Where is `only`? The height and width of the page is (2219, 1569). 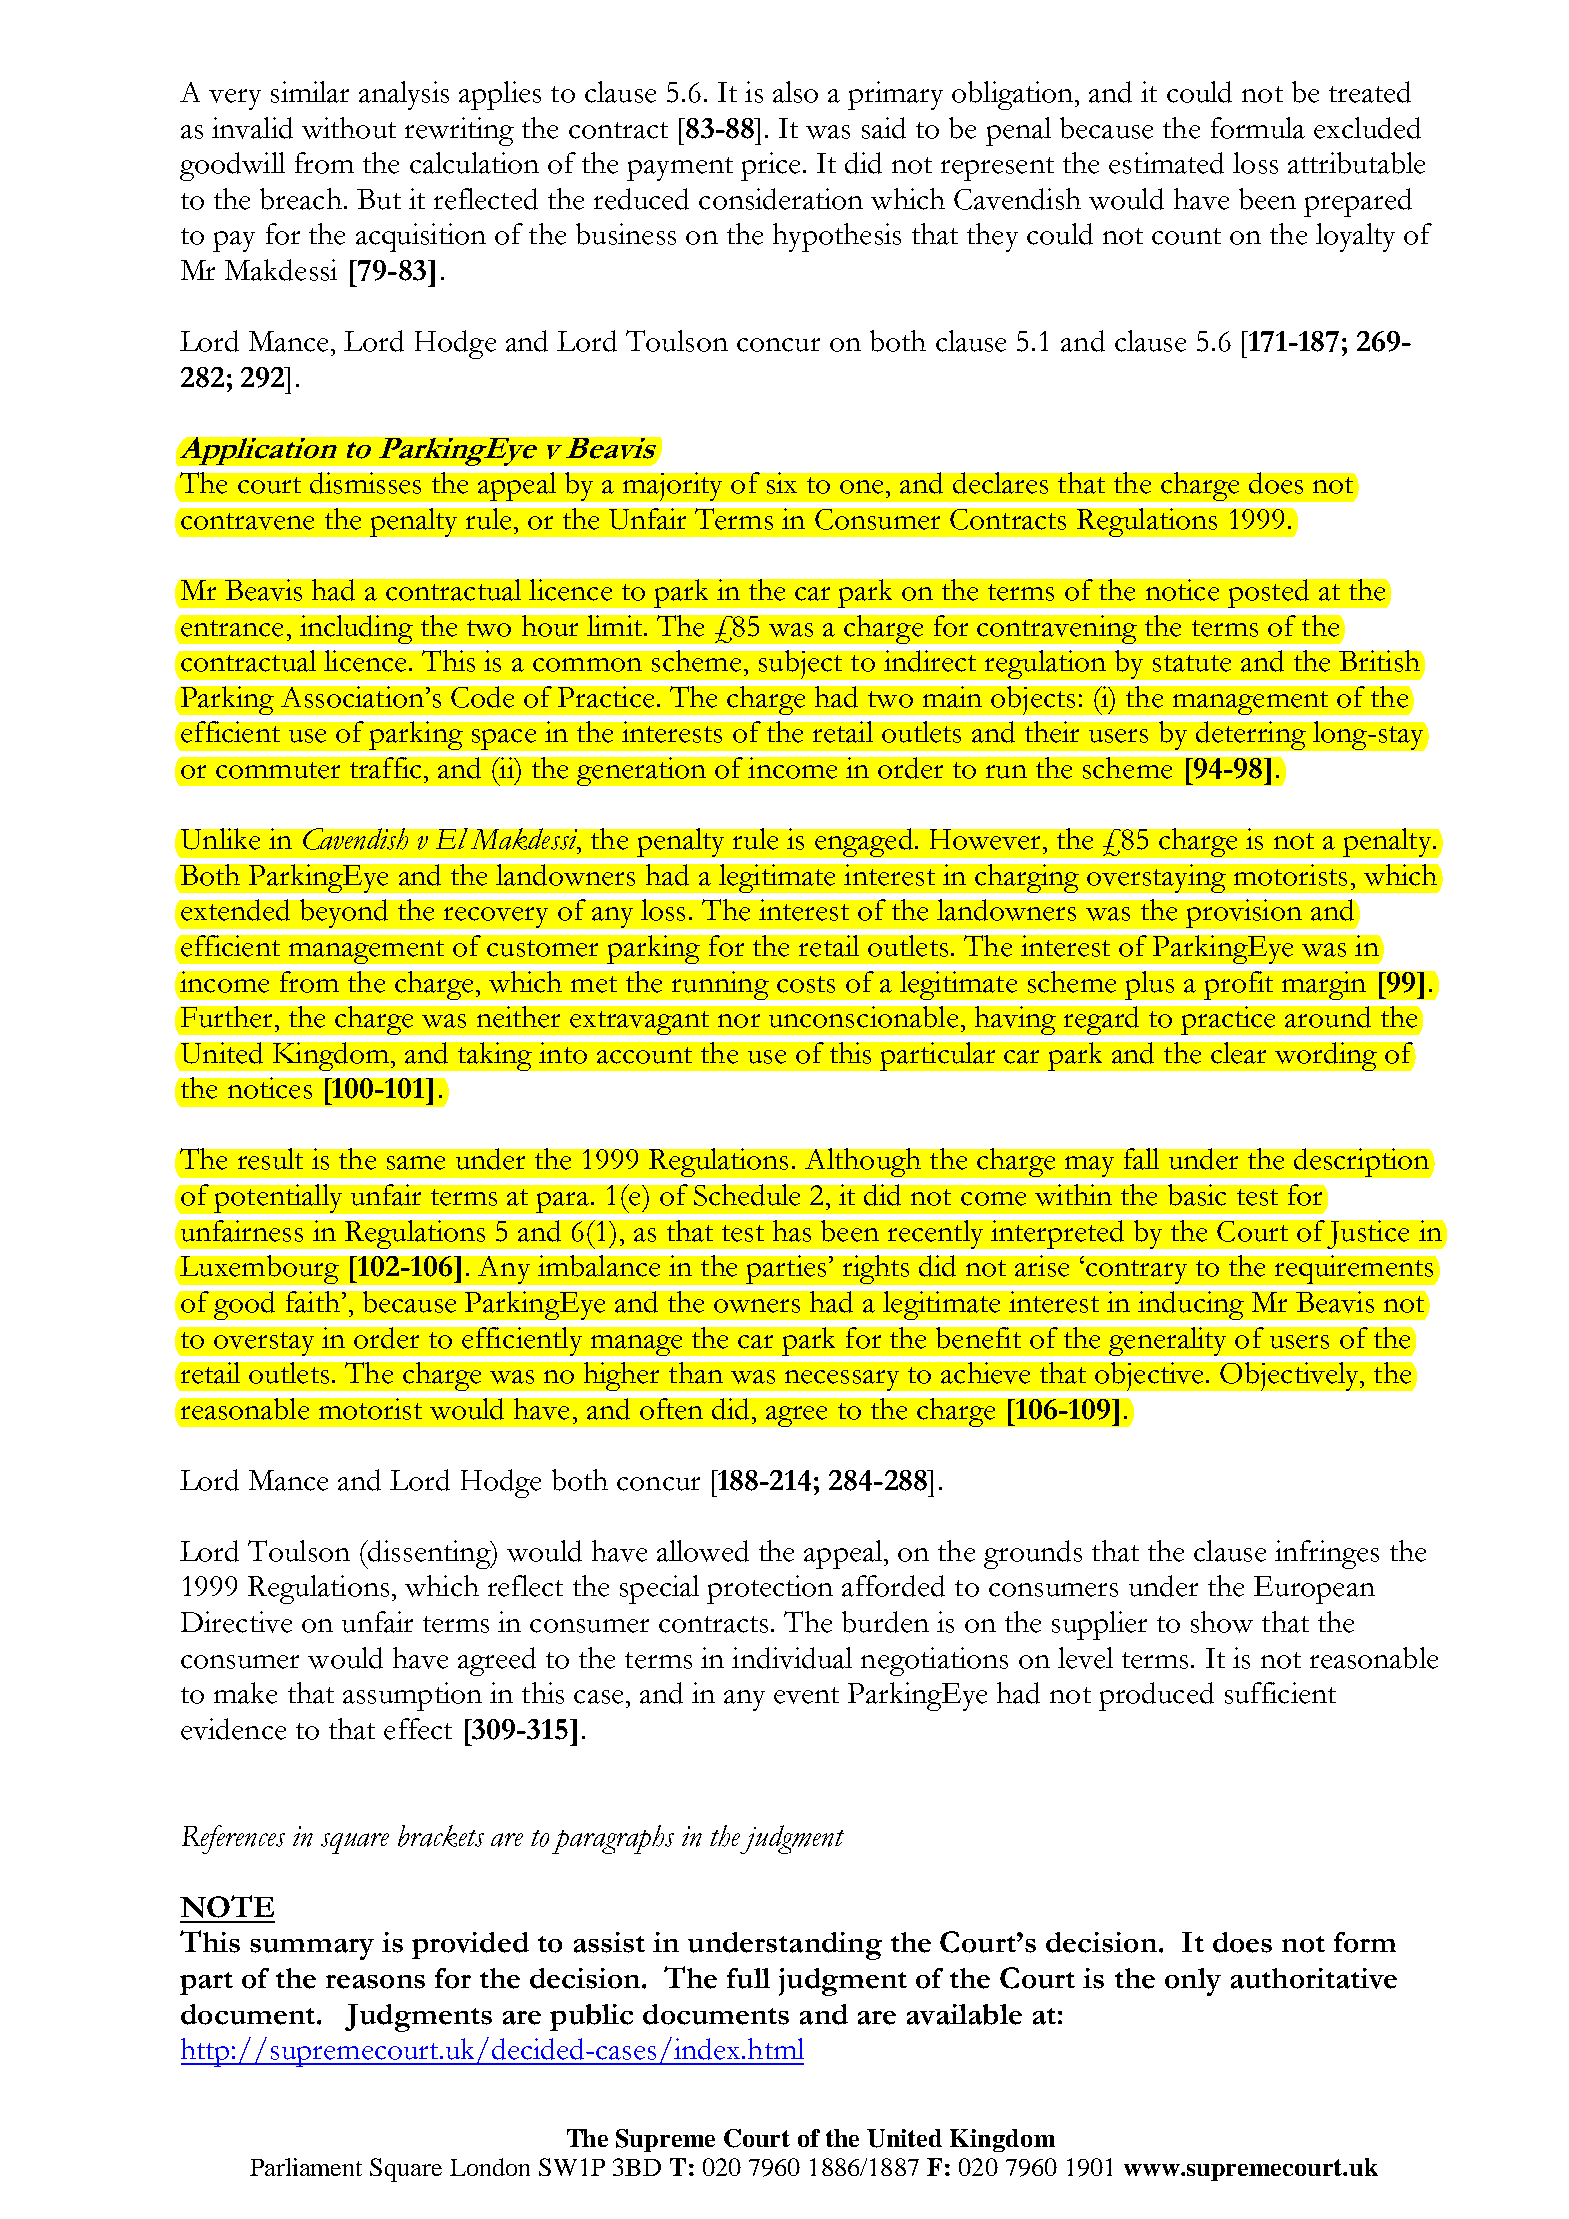 only is located at coordinates (1193, 1982).
